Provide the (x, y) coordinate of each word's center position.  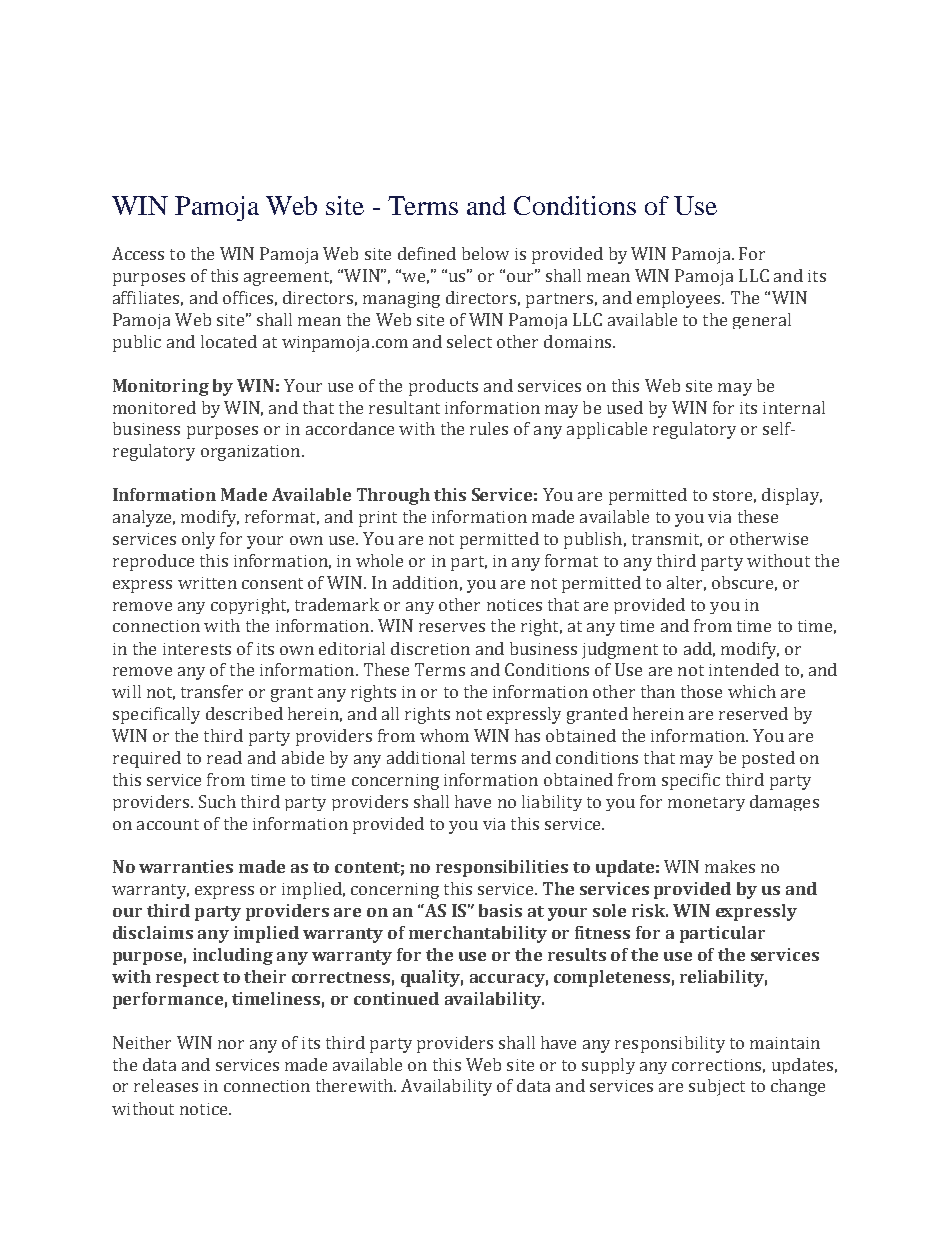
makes (730, 866)
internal (794, 407)
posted (768, 759)
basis (500, 910)
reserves (452, 627)
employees (680, 299)
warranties (186, 866)
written (207, 583)
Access (138, 253)
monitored (154, 407)
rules (489, 428)
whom (444, 735)
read (224, 757)
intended (744, 669)
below (485, 253)
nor (231, 1044)
